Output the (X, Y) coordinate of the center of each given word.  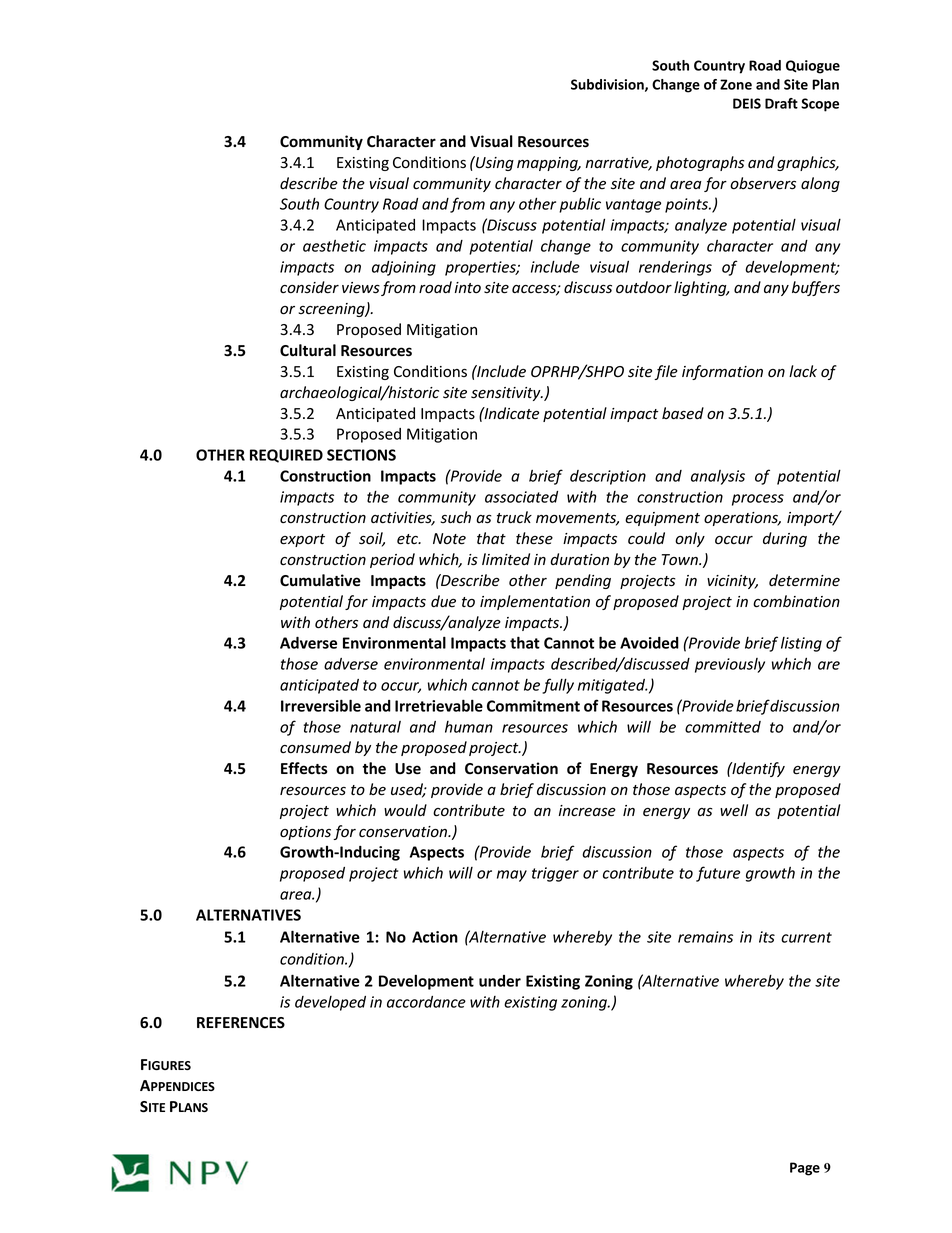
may (512, 876)
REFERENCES (241, 1023)
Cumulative (320, 580)
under (500, 981)
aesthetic (334, 246)
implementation (535, 602)
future (718, 874)
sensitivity (507, 394)
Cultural (308, 350)
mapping (548, 164)
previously (730, 665)
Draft (781, 103)
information (722, 372)
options (305, 833)
